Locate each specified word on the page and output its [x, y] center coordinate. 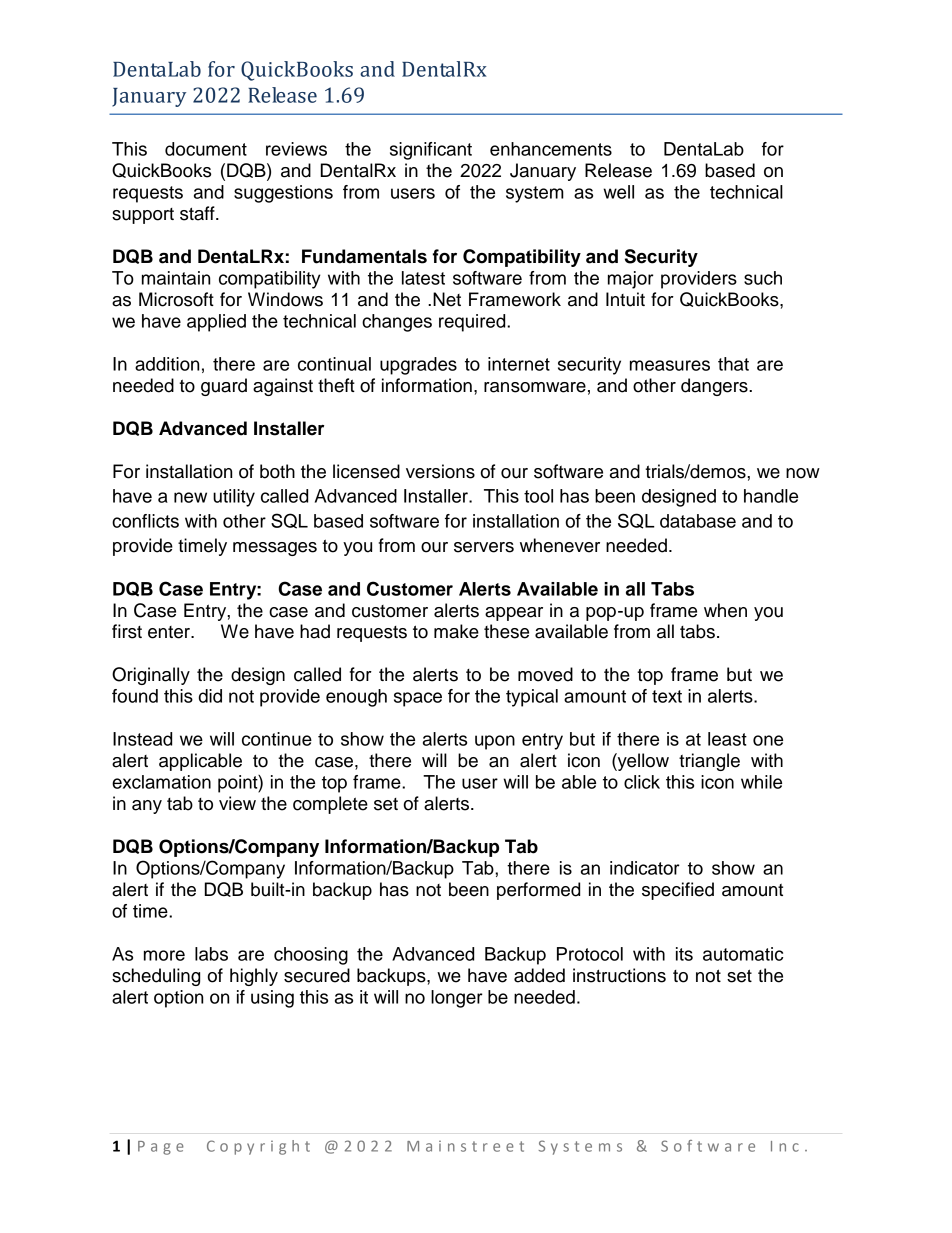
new [190, 497]
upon [495, 742]
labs [211, 954]
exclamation [161, 782]
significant [431, 151]
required [473, 323]
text [667, 696]
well [618, 192]
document [206, 149]
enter [170, 632]
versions [440, 471]
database [698, 521]
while [761, 782]
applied [216, 323]
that [733, 364]
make [456, 631]
